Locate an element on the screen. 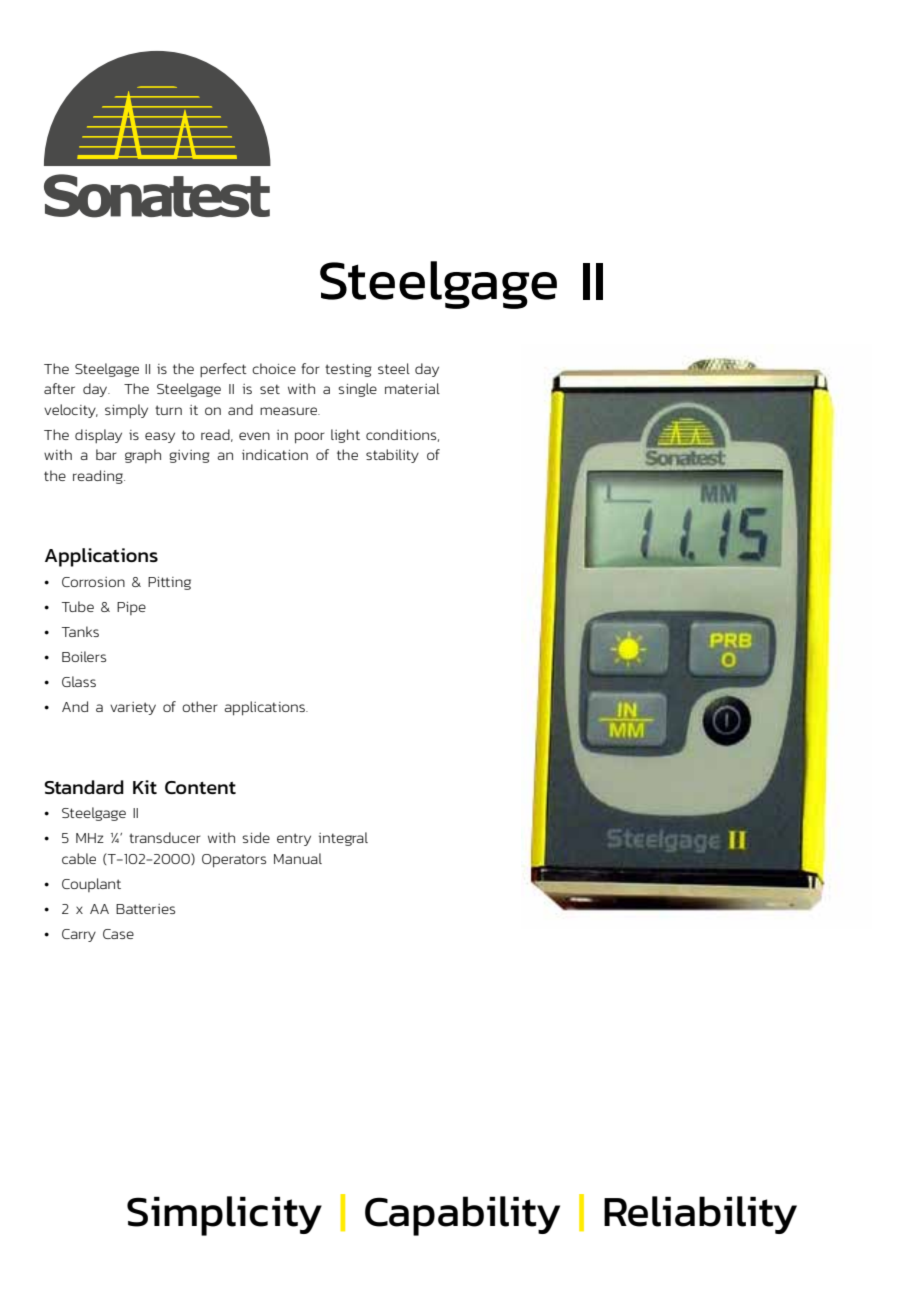  Simplicity is located at coordinates (224, 1216).
